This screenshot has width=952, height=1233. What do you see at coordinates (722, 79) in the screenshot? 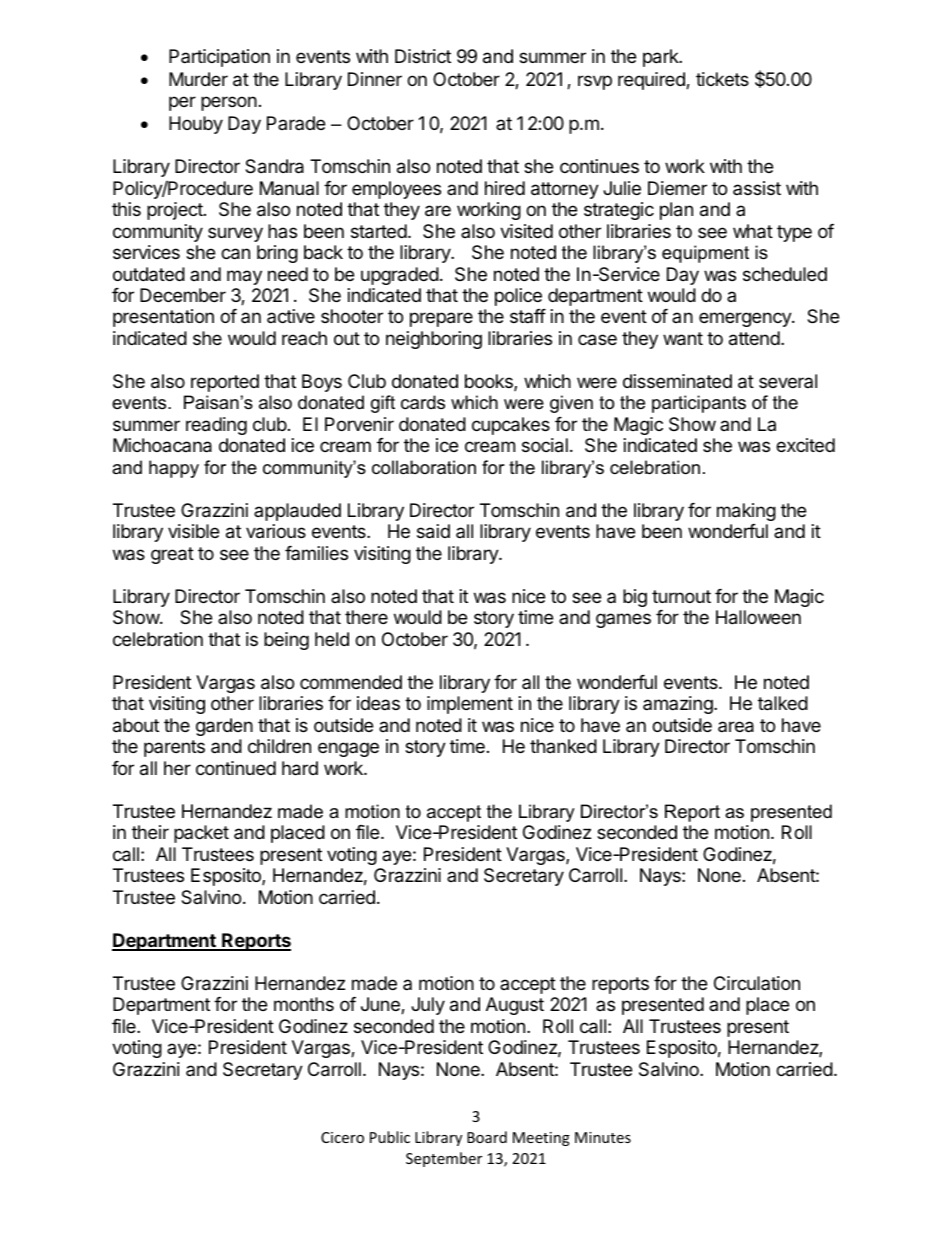
I see `tickets` at bounding box center [722, 79].
